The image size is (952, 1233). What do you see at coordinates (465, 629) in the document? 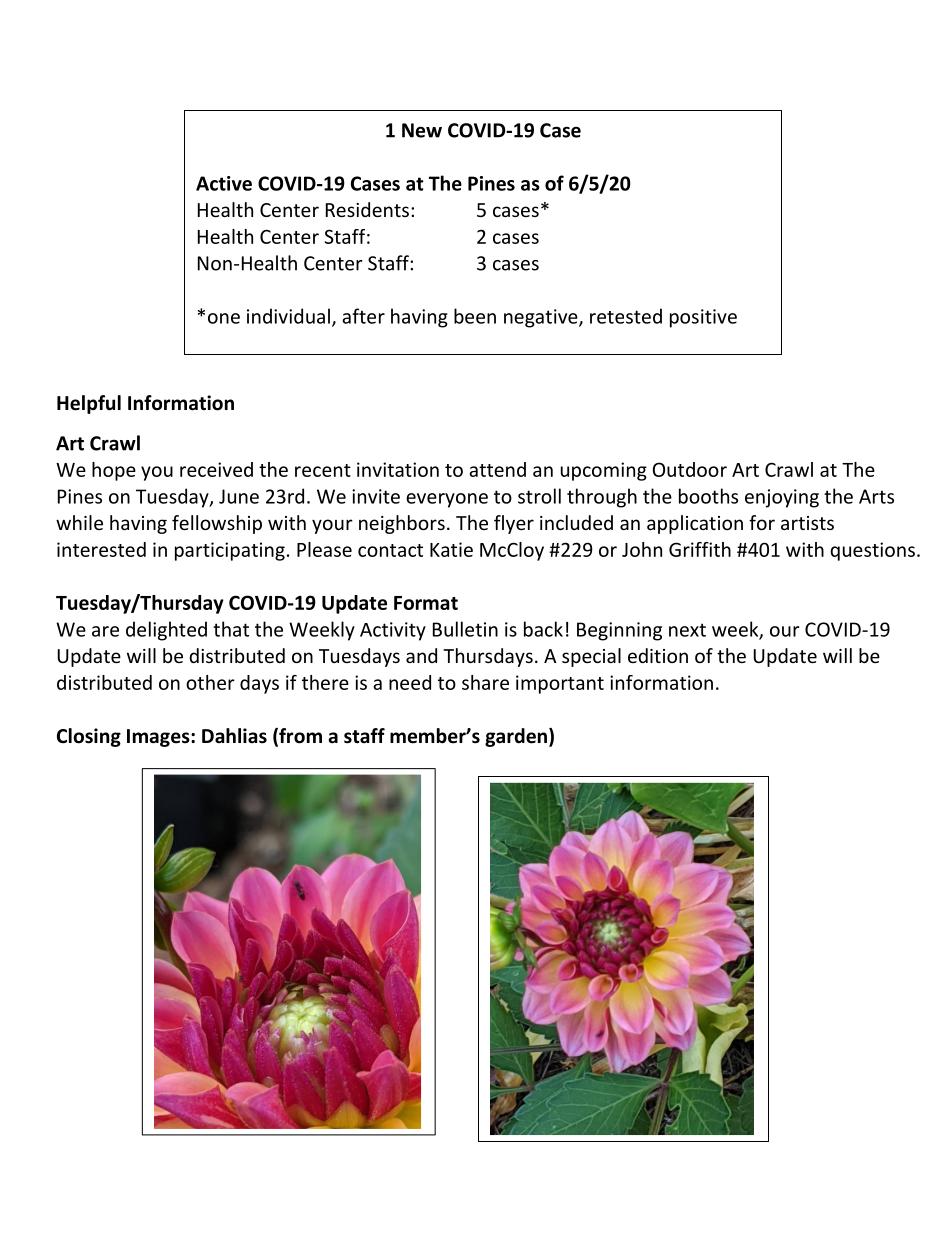
I see `Bulletin` at bounding box center [465, 629].
